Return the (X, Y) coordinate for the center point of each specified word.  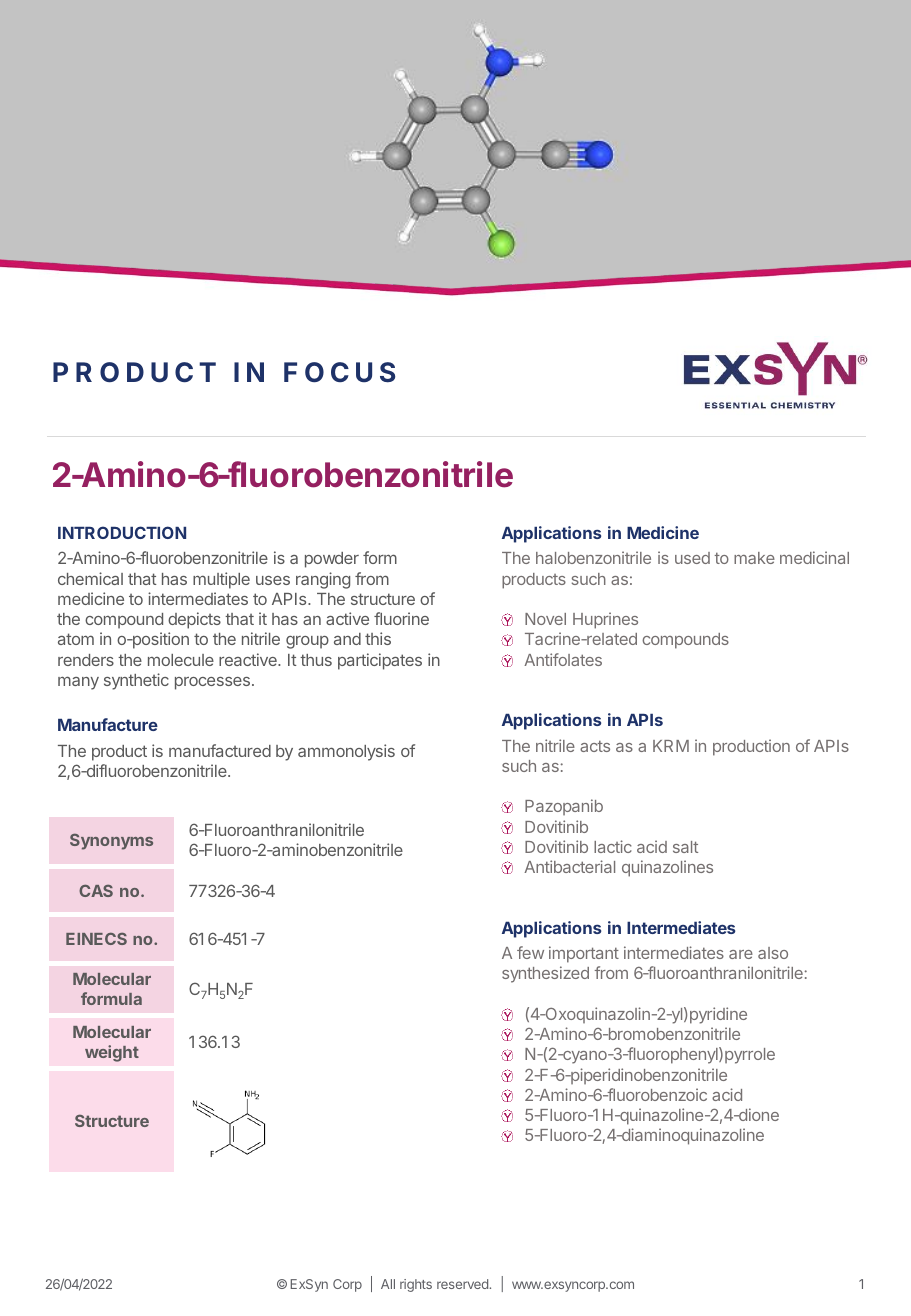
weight (112, 1053)
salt (685, 847)
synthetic (136, 681)
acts (595, 746)
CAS (96, 891)
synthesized (545, 974)
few (530, 952)
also (773, 953)
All (388, 1284)
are (741, 954)
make (754, 558)
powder (332, 560)
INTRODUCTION (122, 532)
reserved (462, 1284)
